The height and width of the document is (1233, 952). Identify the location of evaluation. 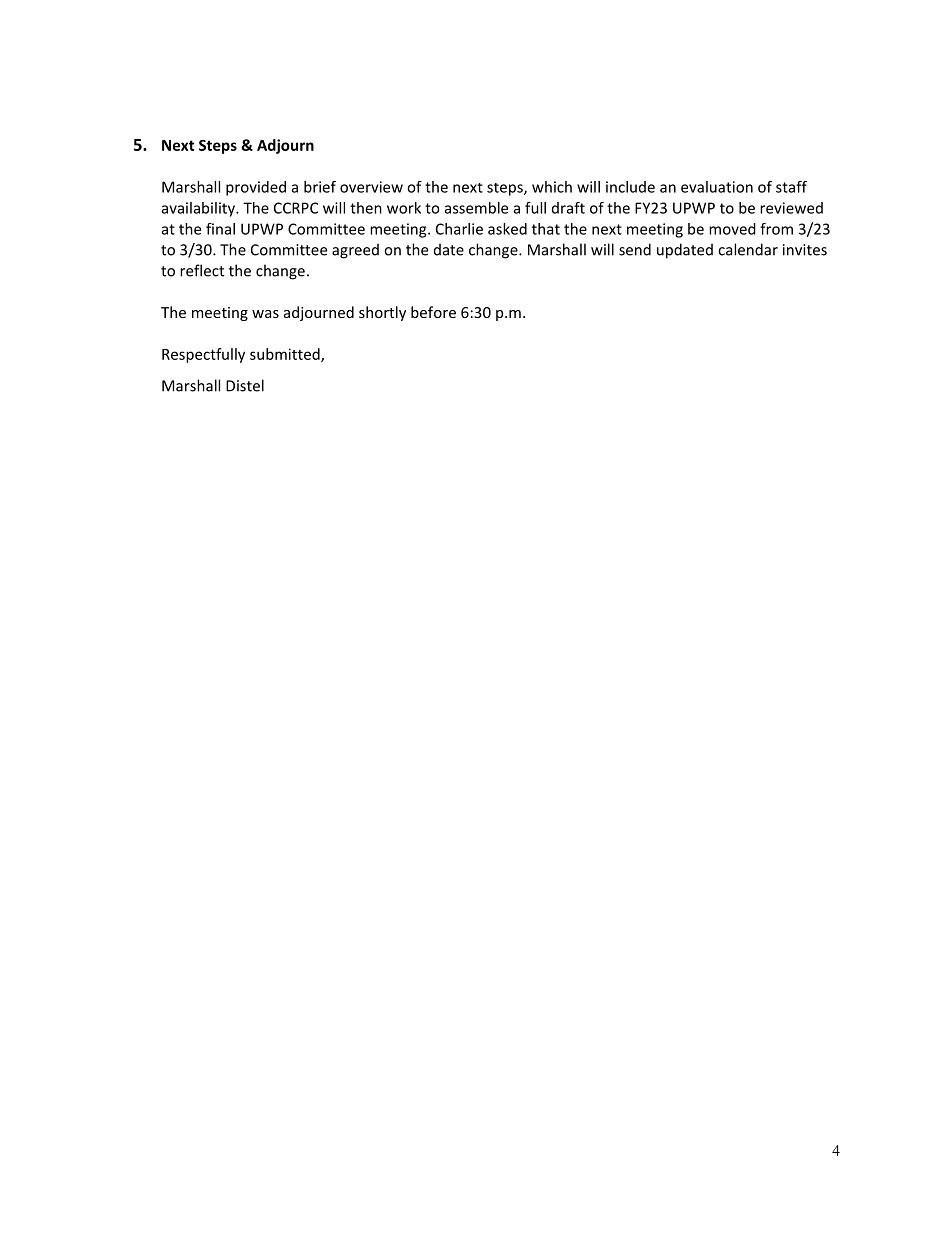
(717, 187).
